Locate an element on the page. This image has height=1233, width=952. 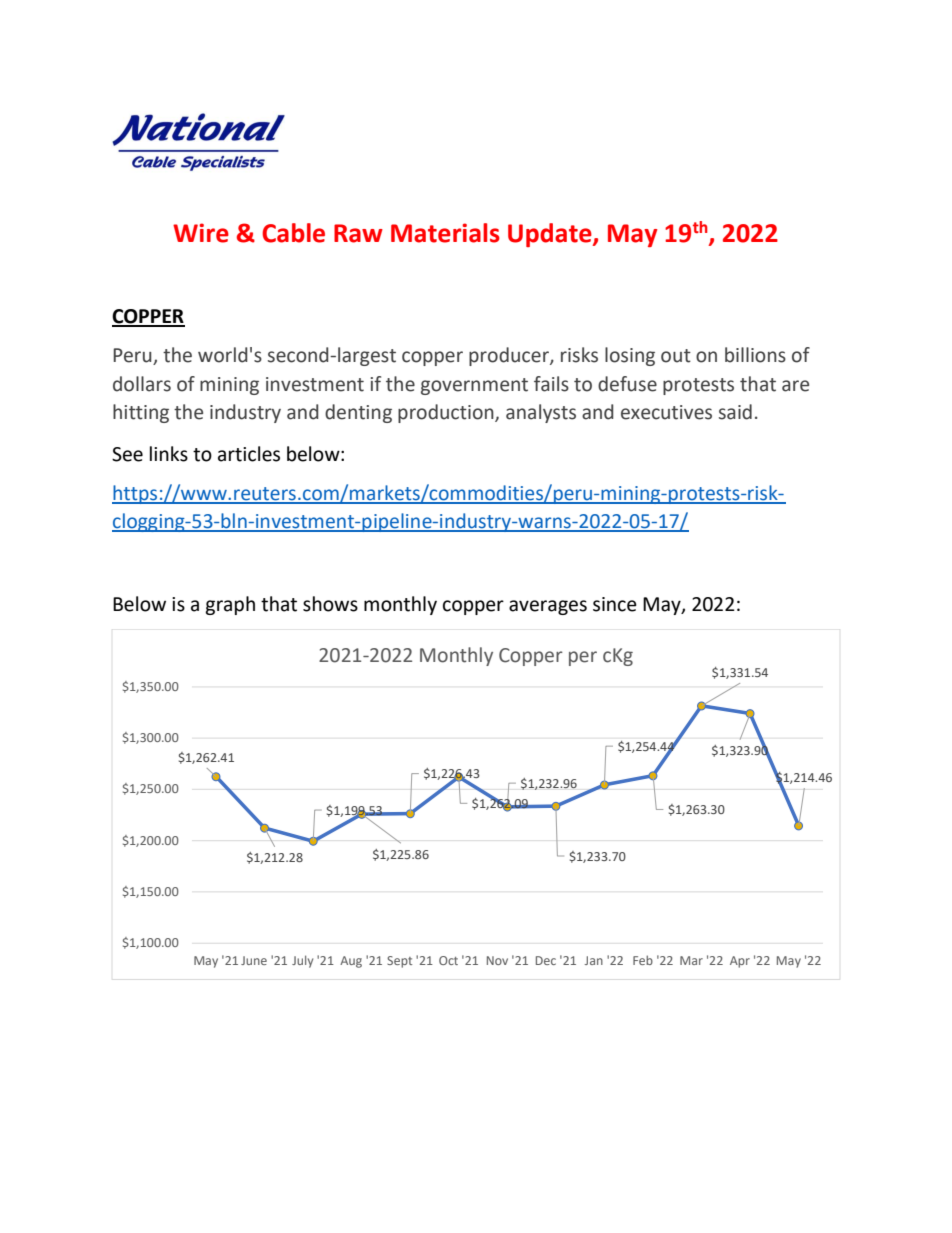
Update is located at coordinates (551, 235).
